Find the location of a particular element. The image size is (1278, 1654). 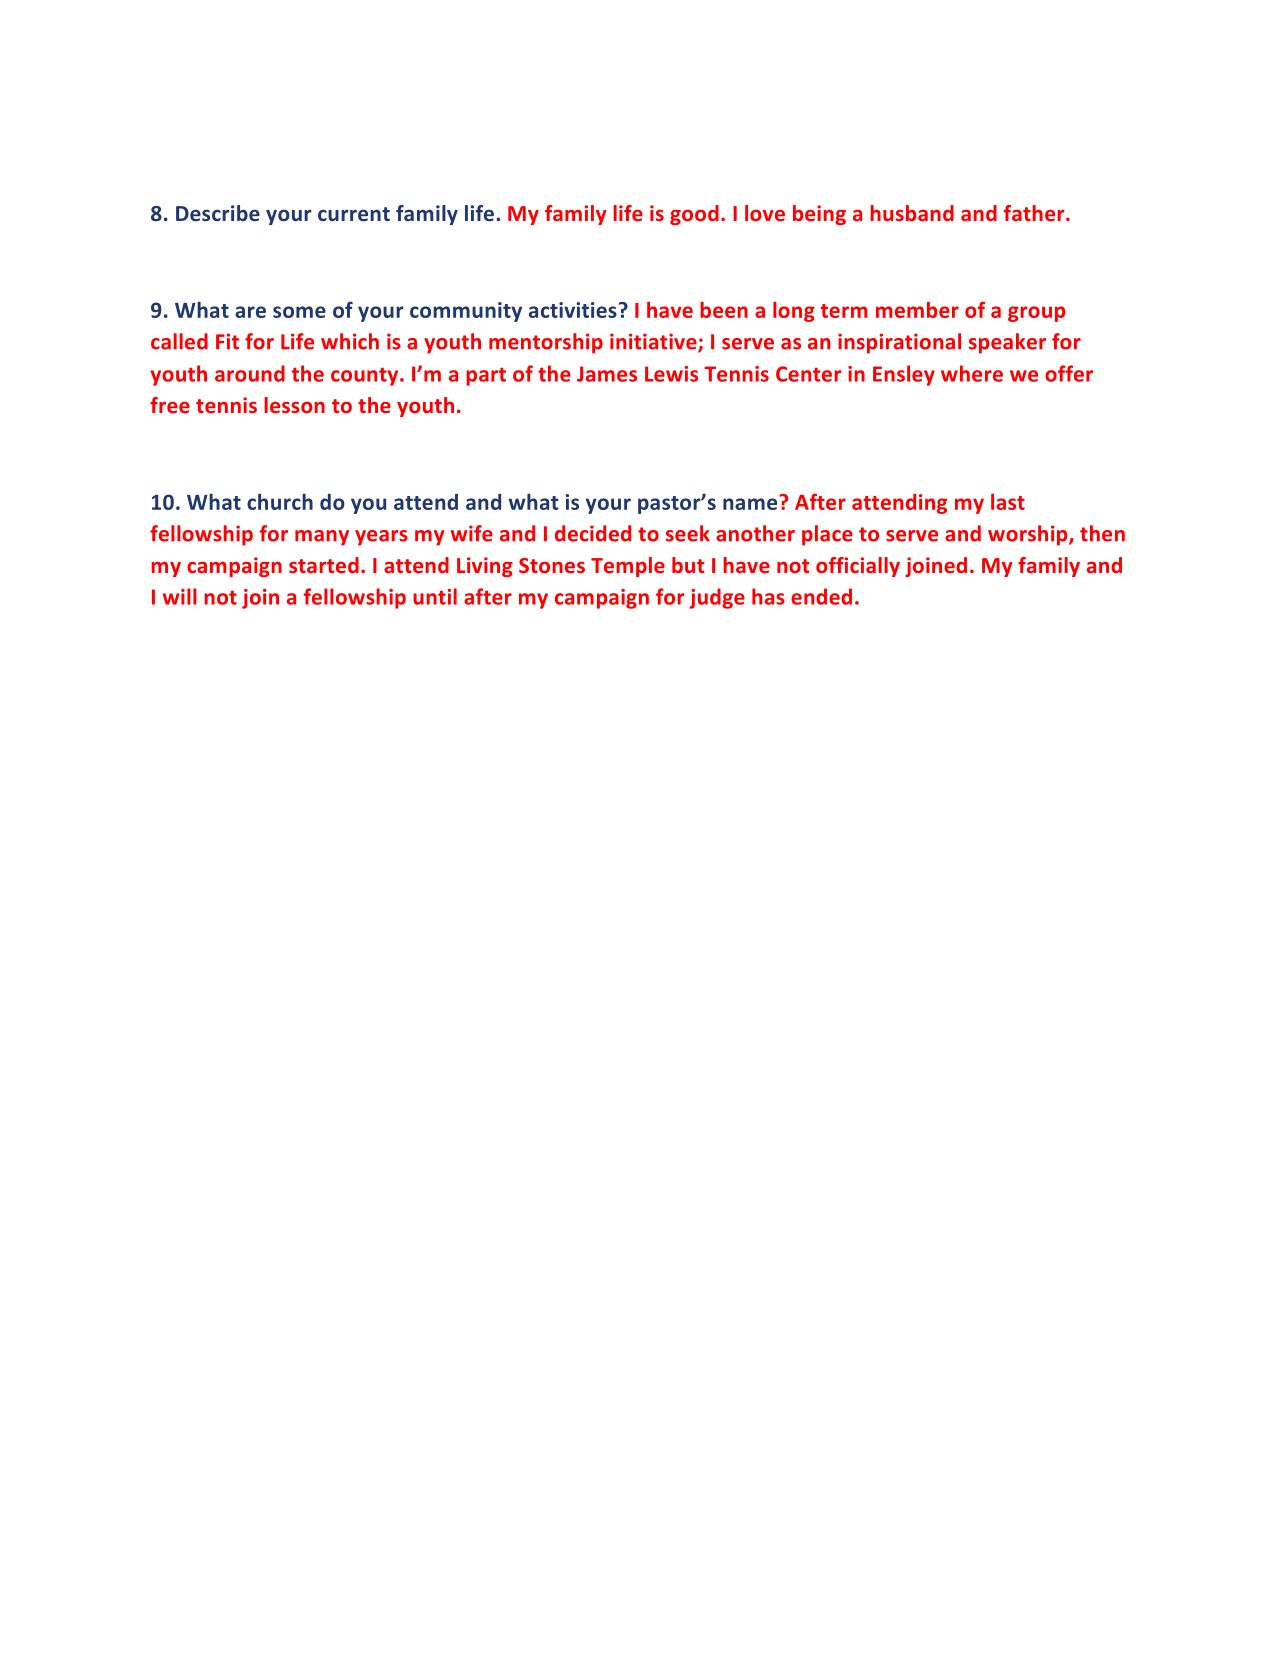

name is located at coordinates (751, 503).
